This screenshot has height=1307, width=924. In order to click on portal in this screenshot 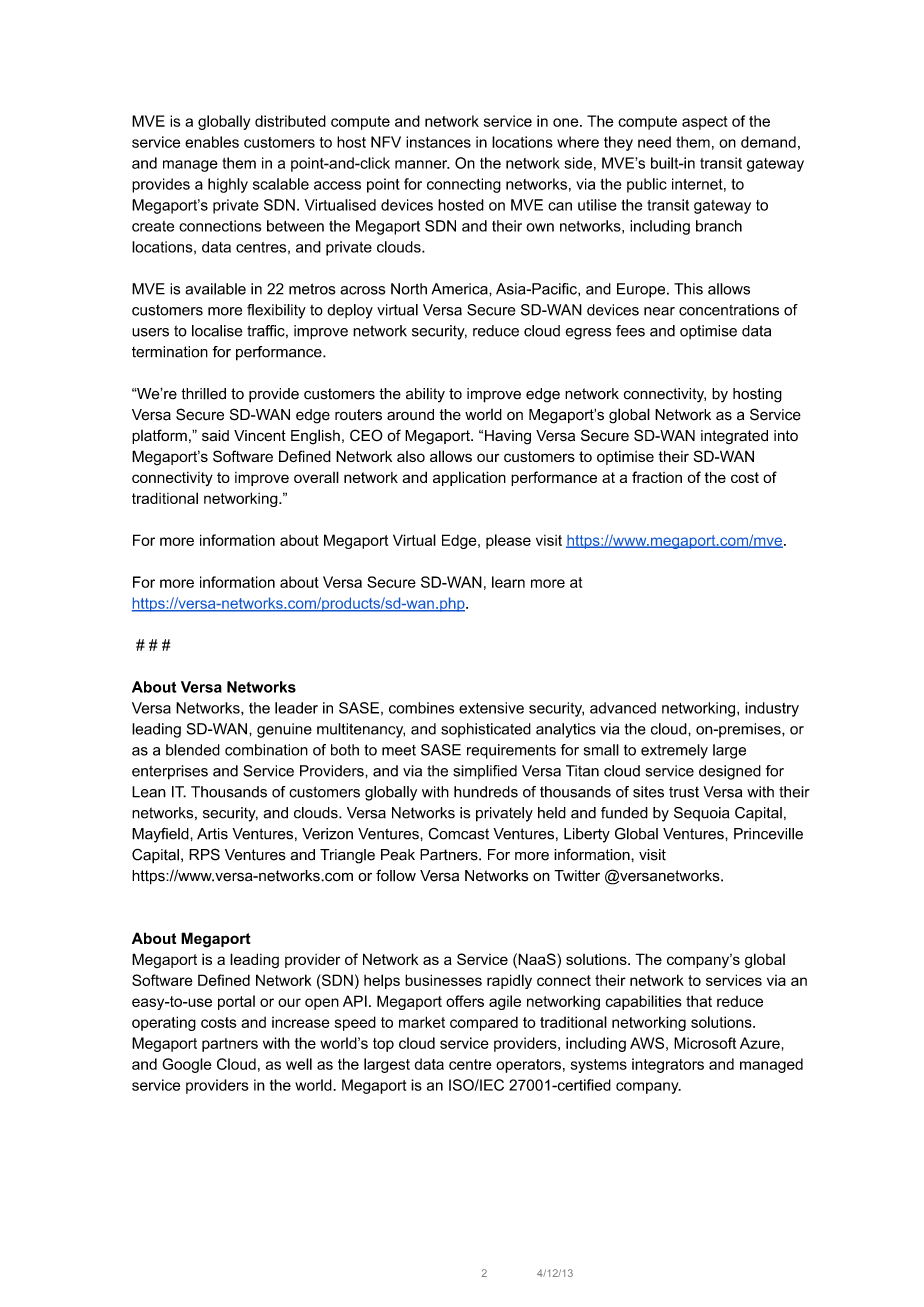, I will do `click(236, 1002)`.
